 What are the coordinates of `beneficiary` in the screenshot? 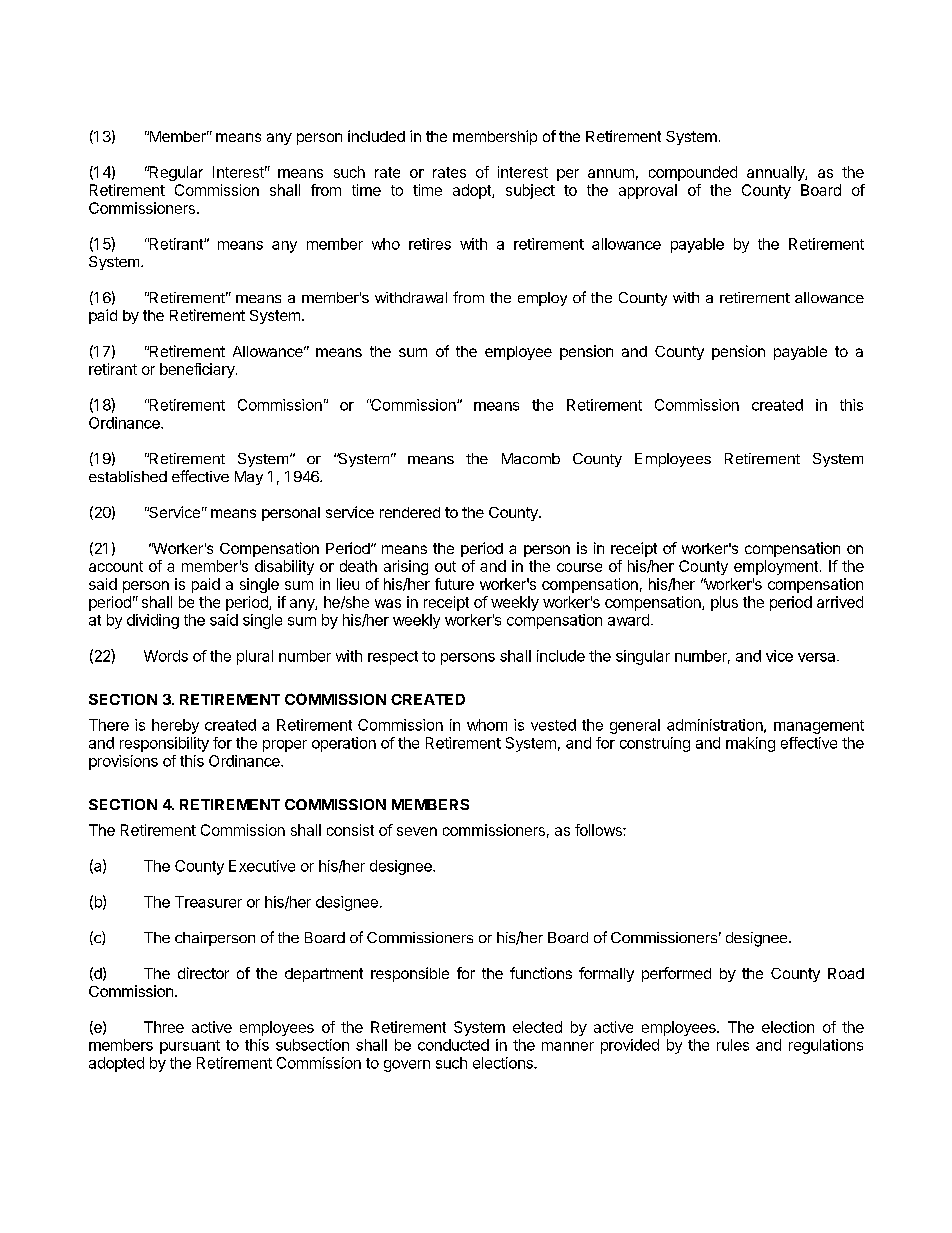 It's located at (198, 370).
